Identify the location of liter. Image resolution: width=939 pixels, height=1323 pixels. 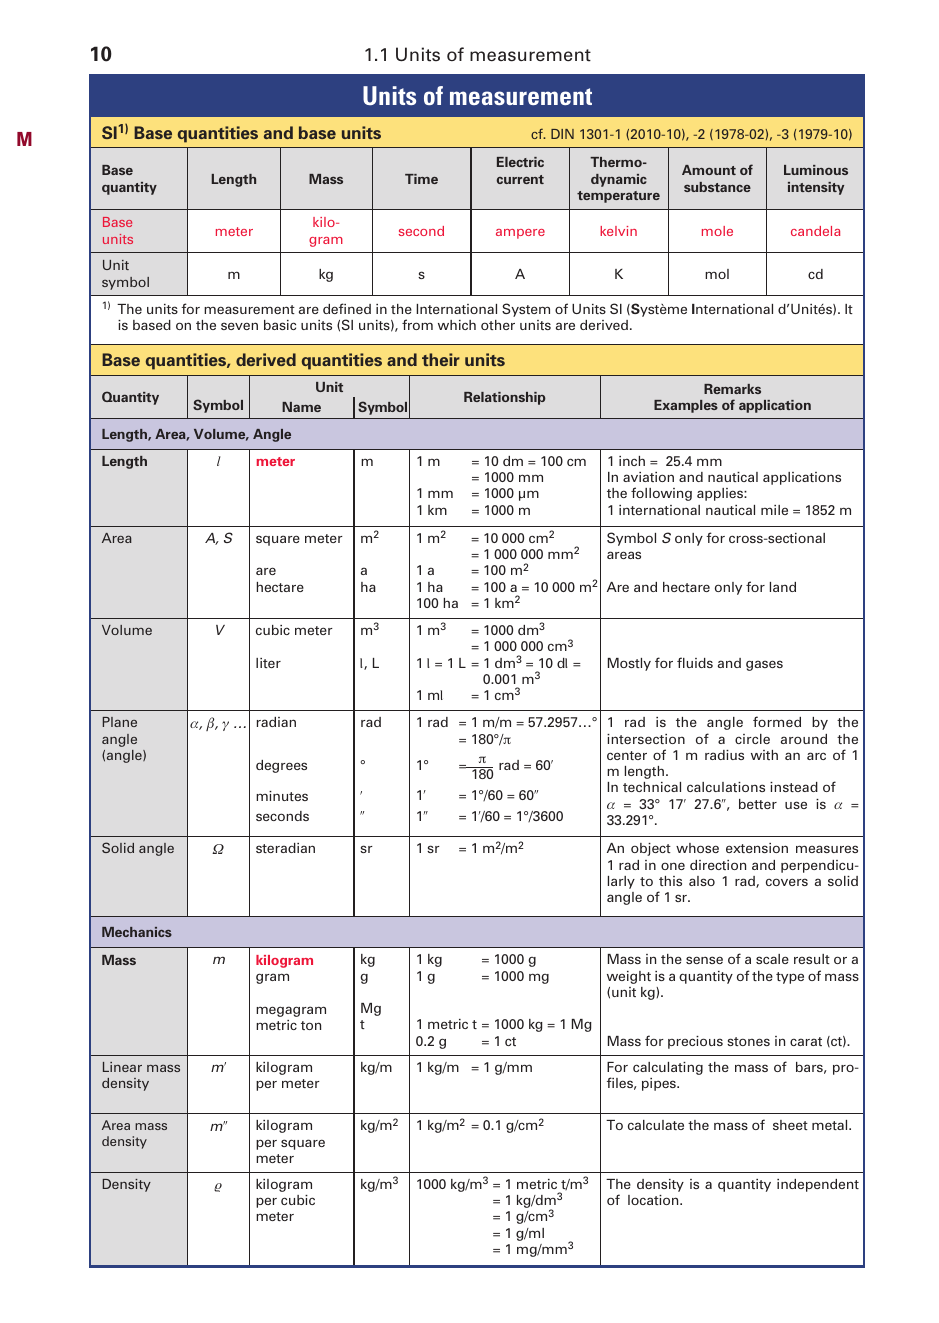
(268, 663).
